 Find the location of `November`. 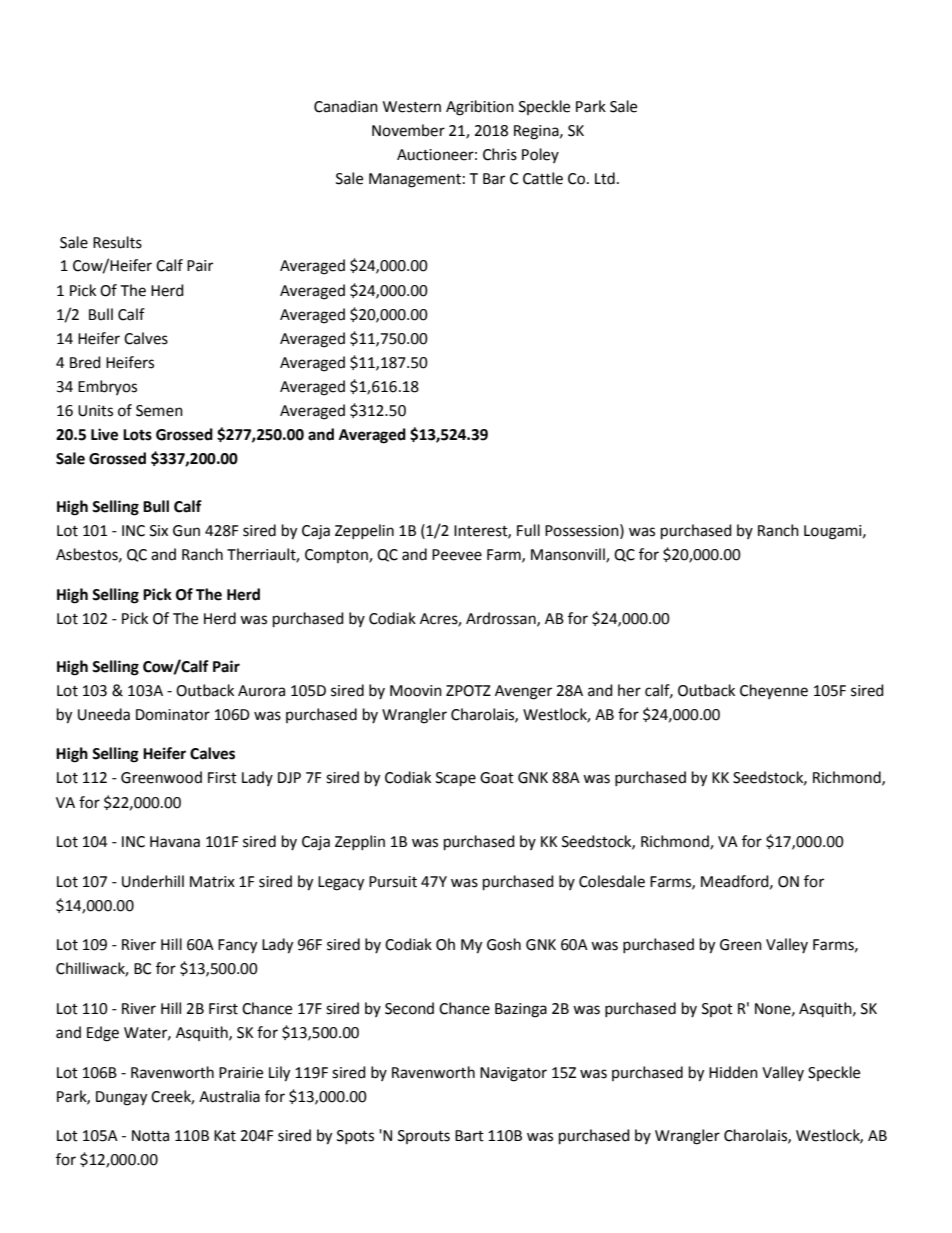

November is located at coordinates (408, 130).
